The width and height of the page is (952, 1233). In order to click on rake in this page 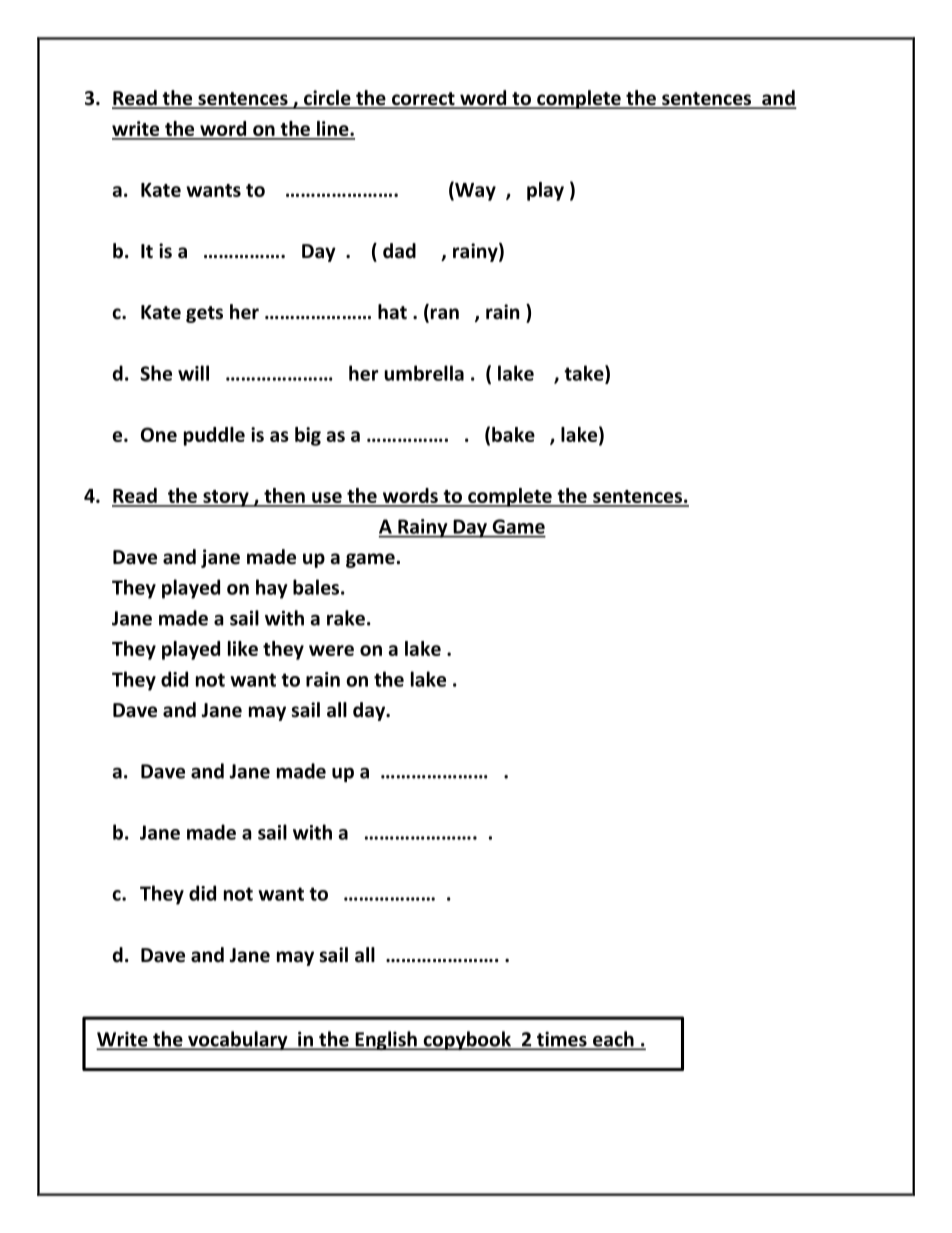, I will do `click(346, 618)`.
